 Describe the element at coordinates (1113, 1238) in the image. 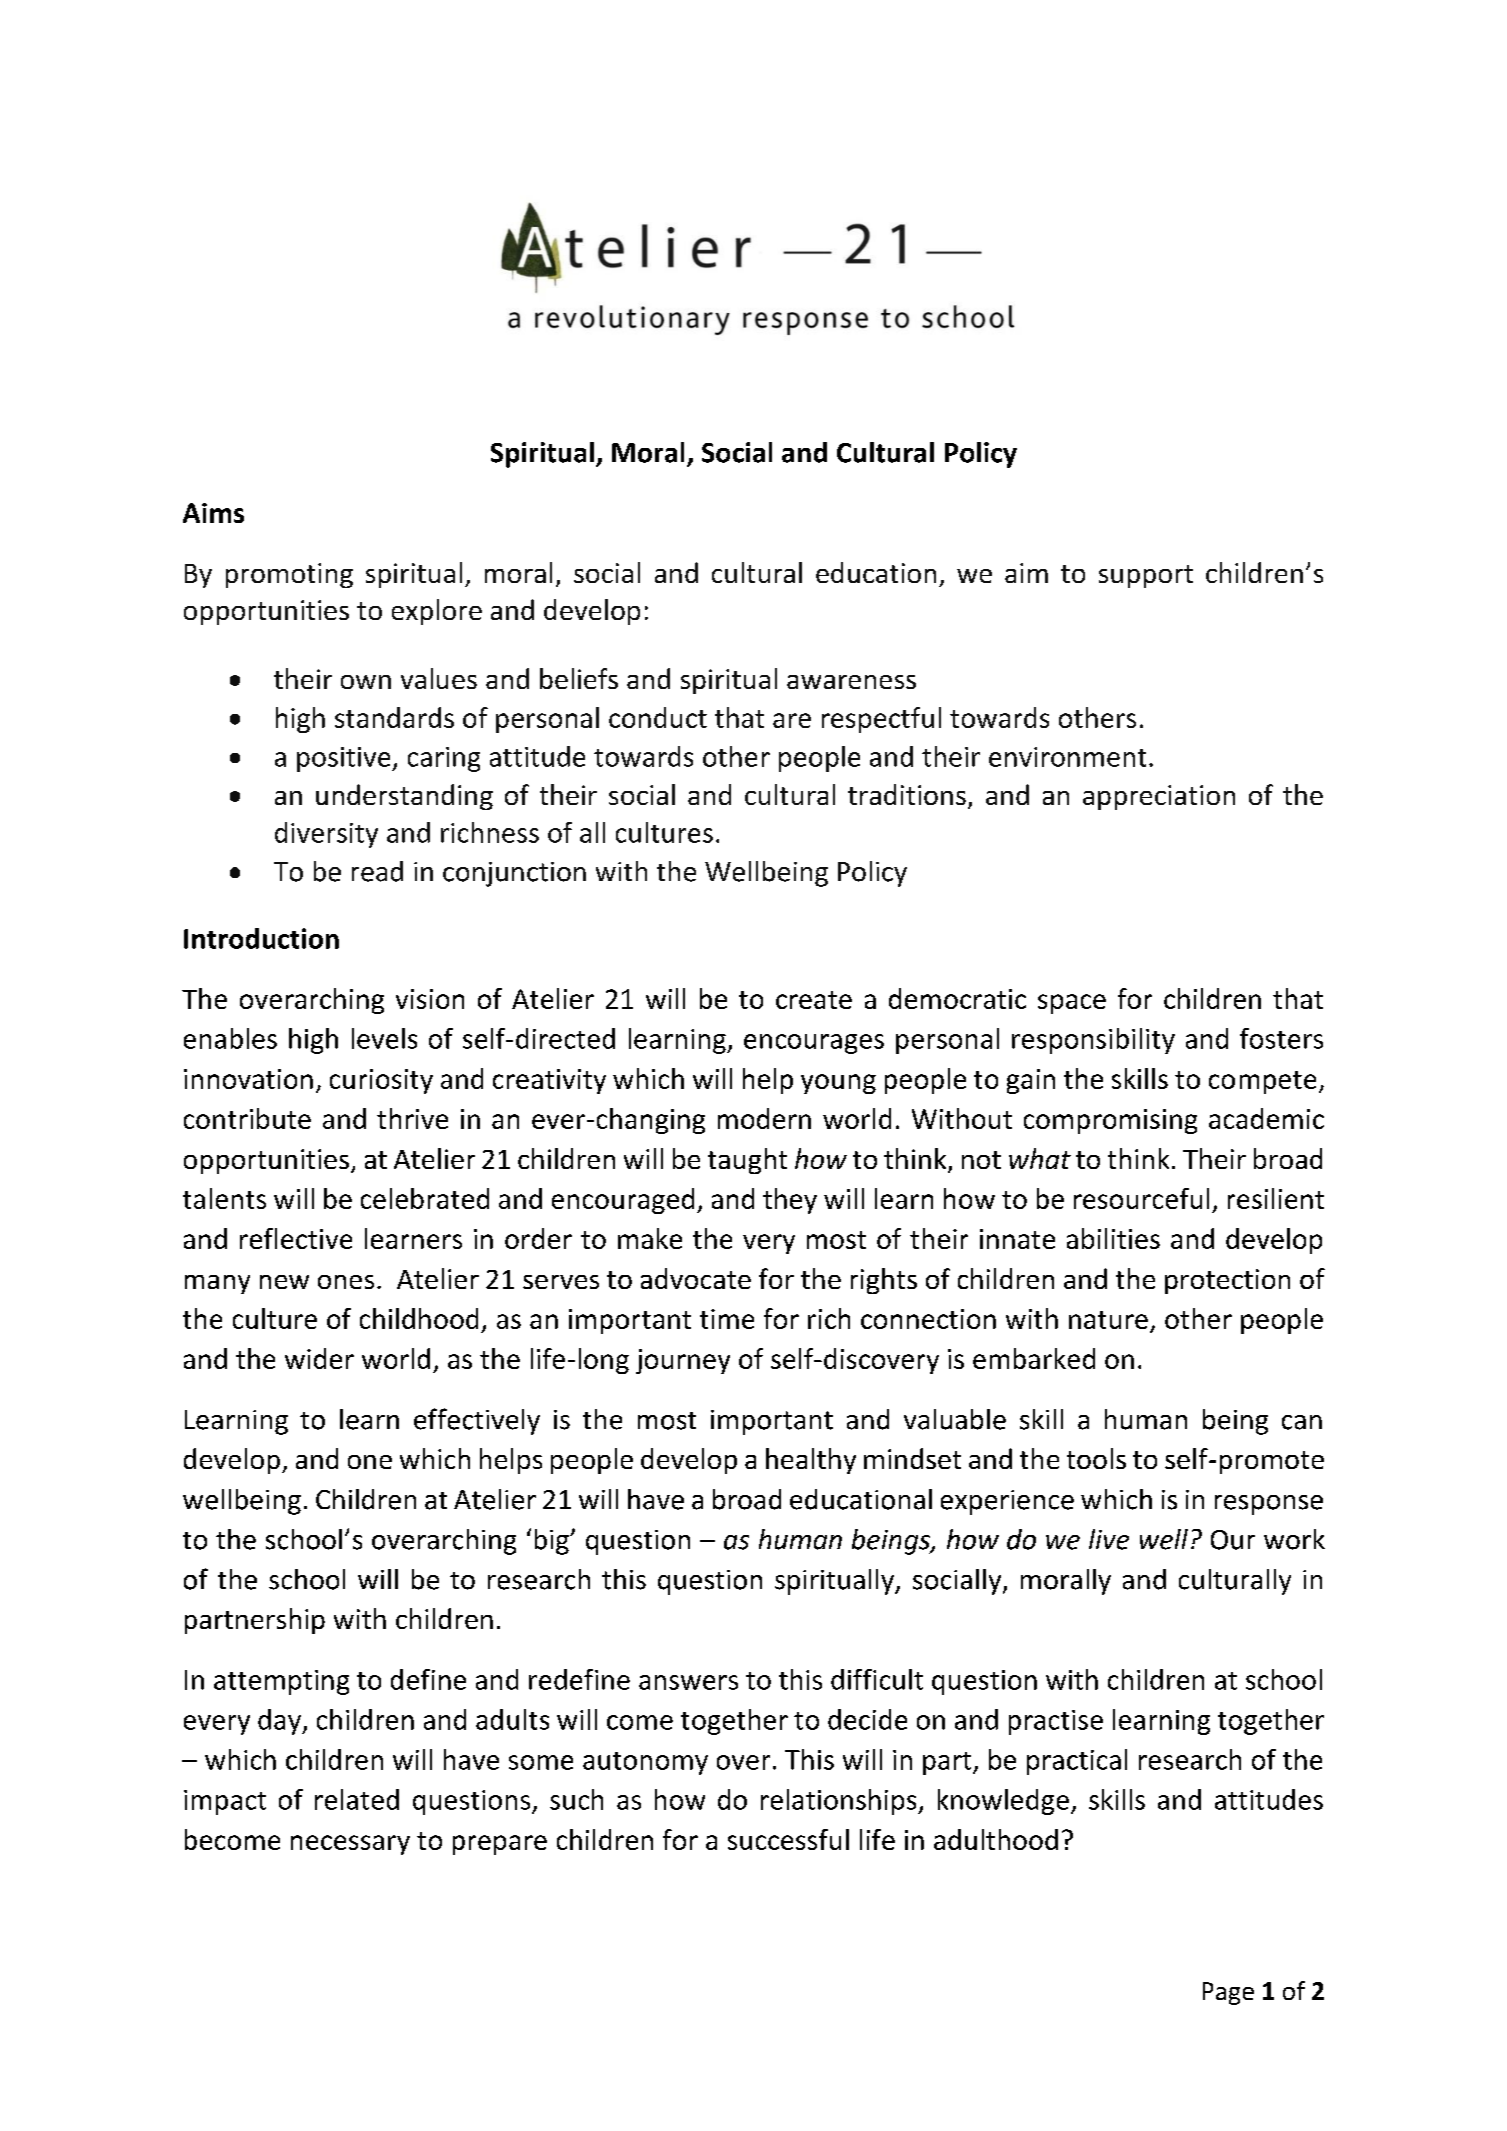

I see `abilities` at that location.
